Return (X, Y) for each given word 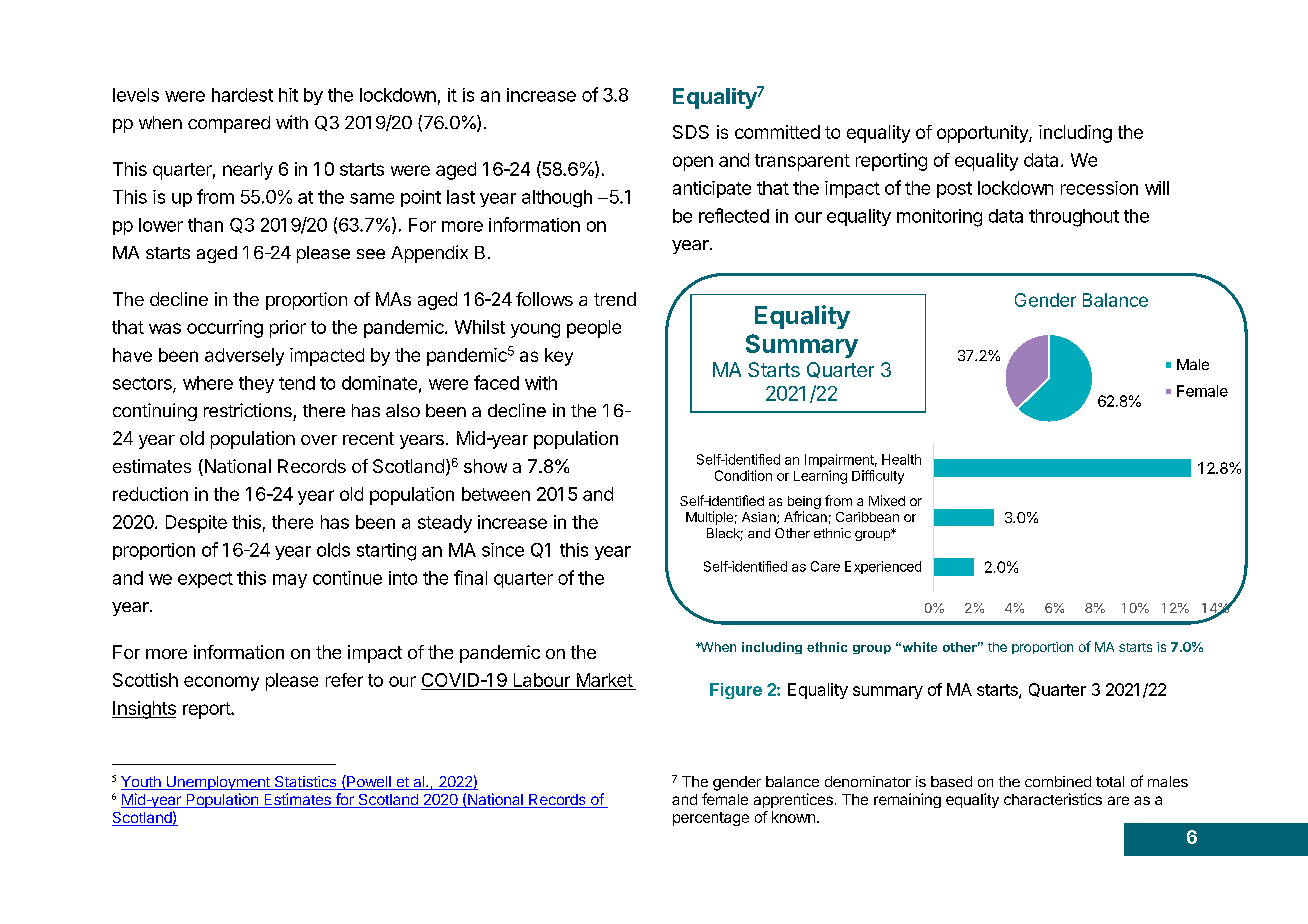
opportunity (983, 134)
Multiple (709, 518)
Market (605, 680)
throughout (1074, 218)
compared (229, 124)
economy (221, 683)
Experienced (883, 567)
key (559, 357)
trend (615, 299)
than (205, 225)
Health (901, 459)
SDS (691, 132)
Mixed (887, 500)
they (256, 384)
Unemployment (218, 783)
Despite (196, 524)
